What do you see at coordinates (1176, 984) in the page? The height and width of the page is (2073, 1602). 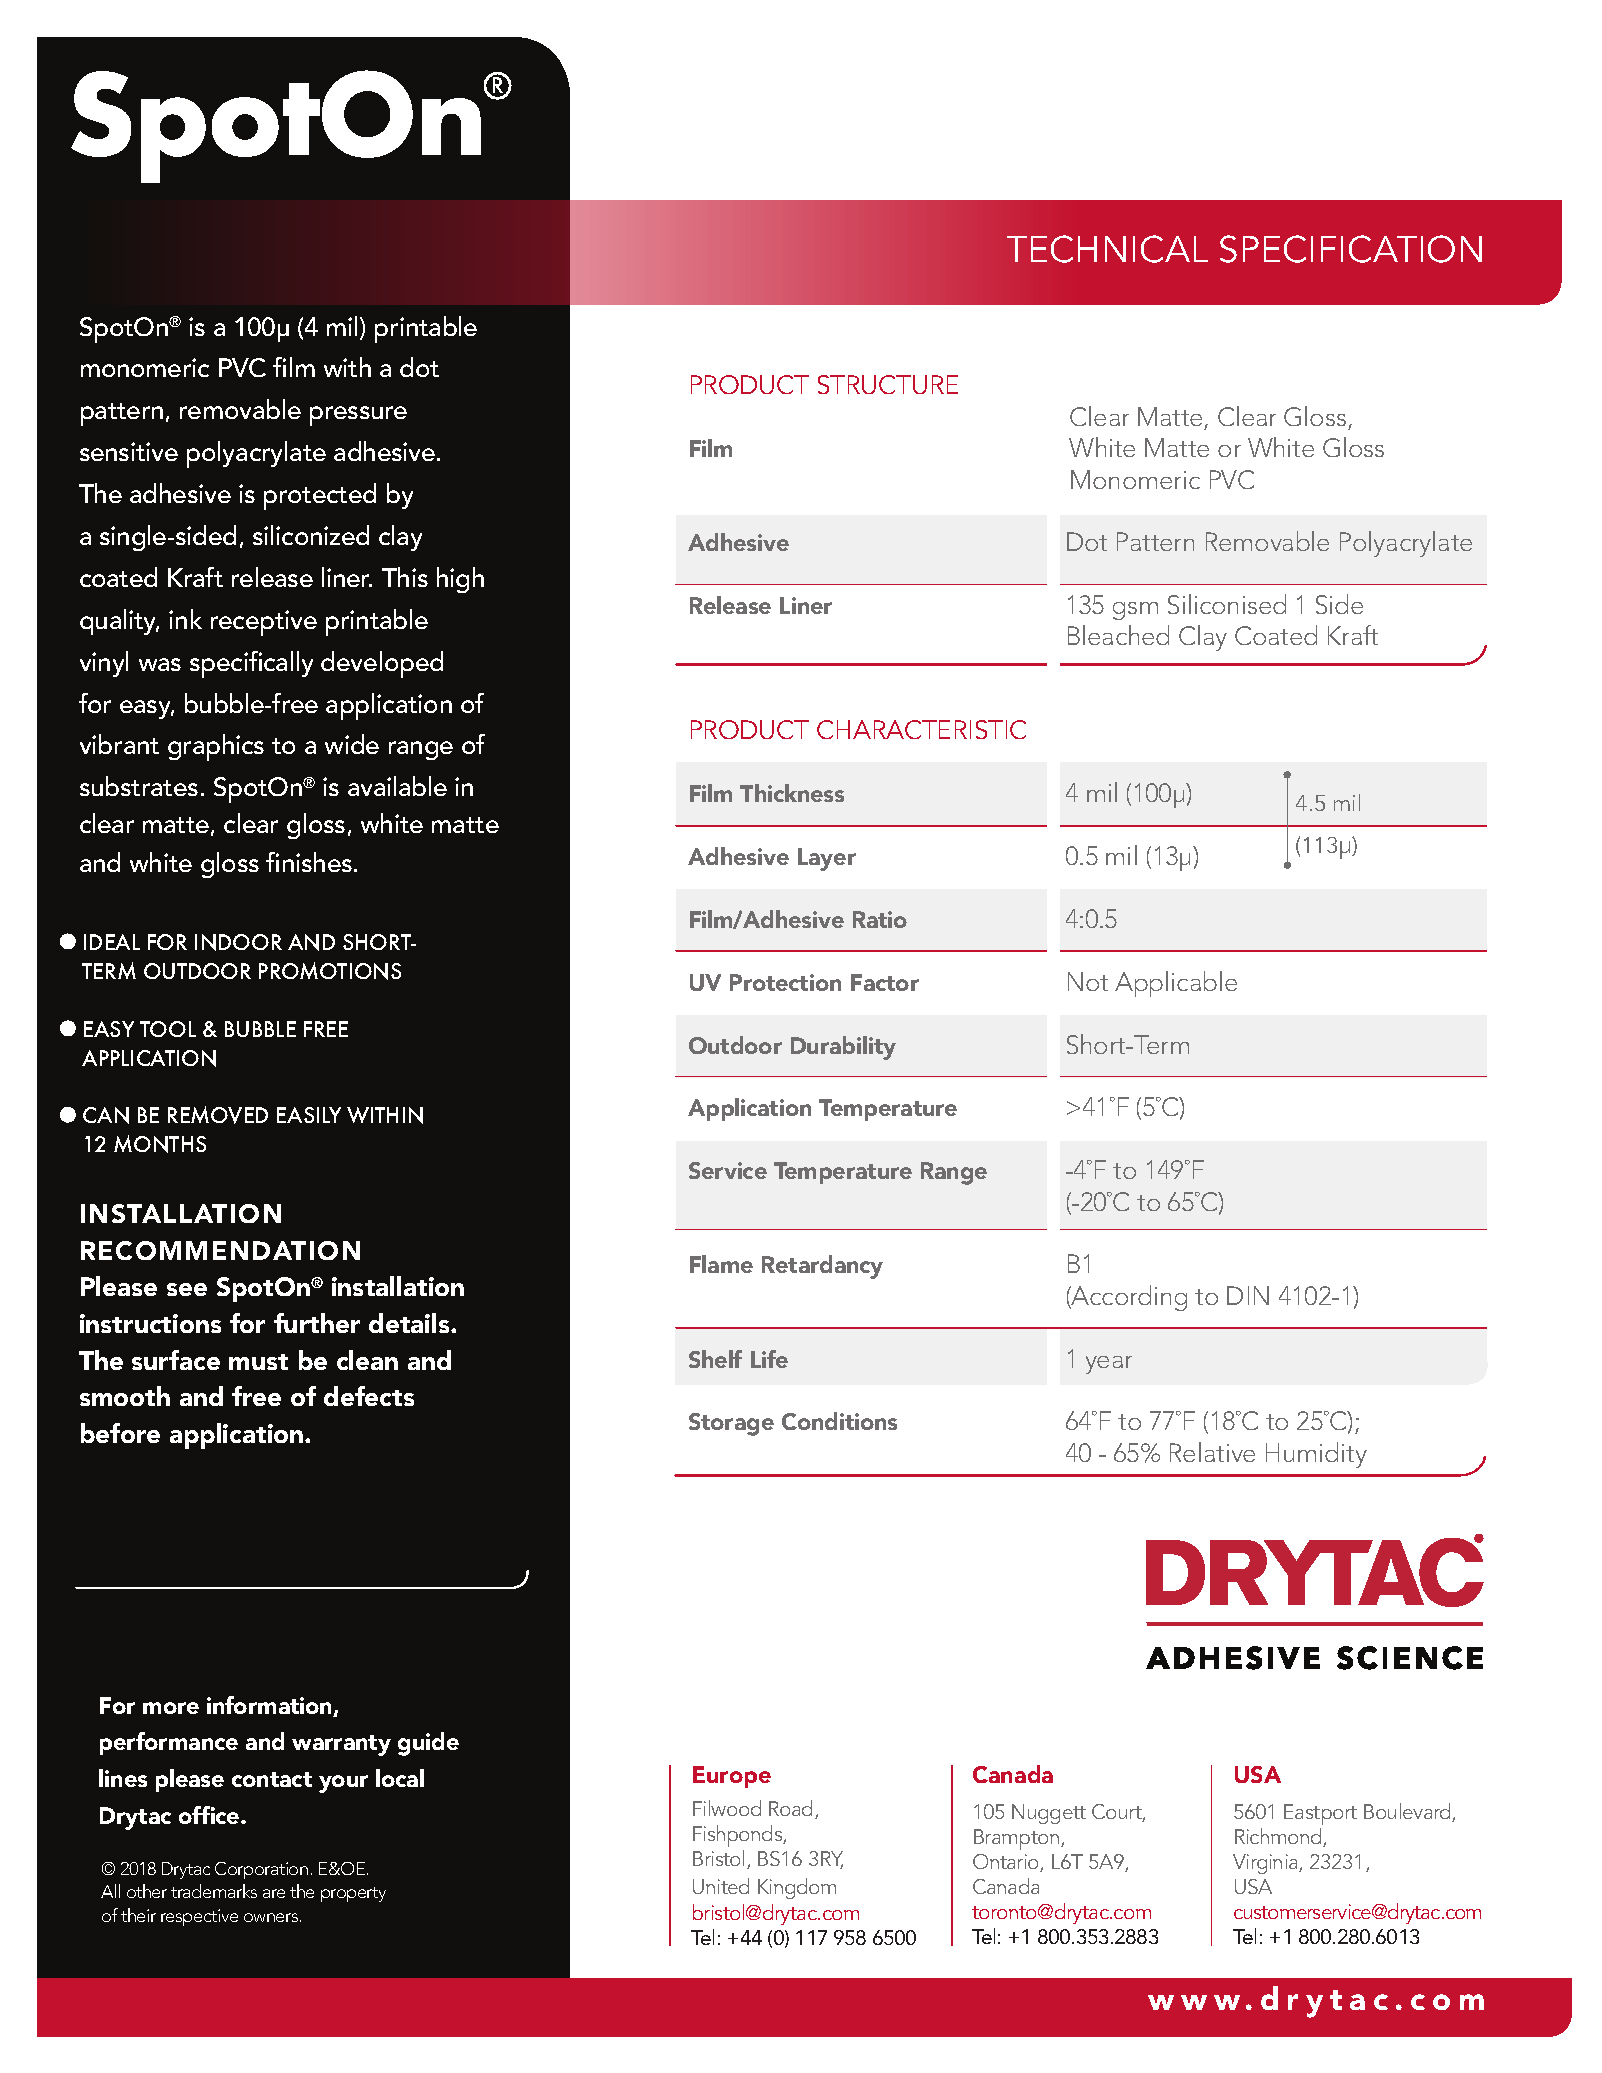 I see `Applicable` at bounding box center [1176, 984].
